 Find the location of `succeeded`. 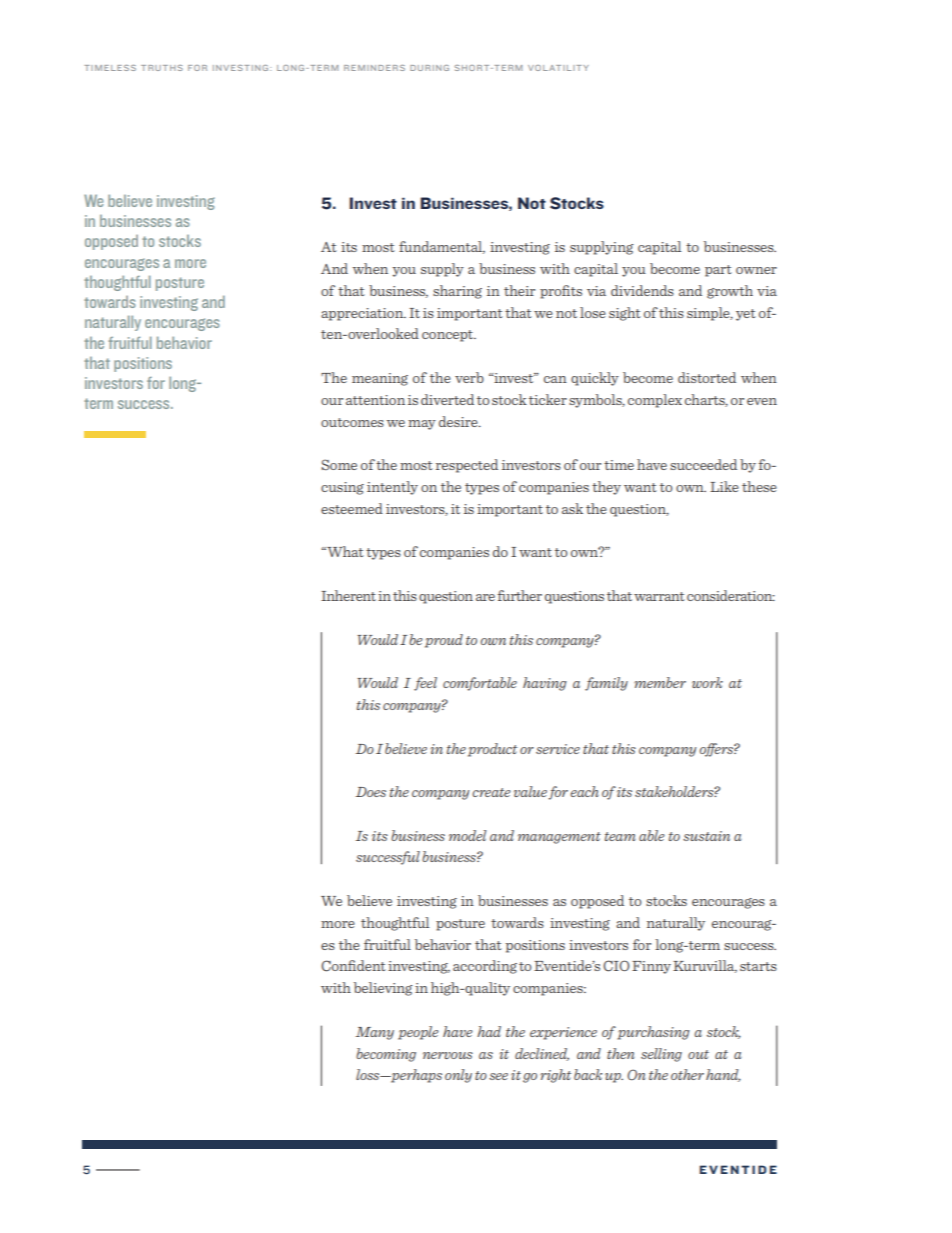

succeeded is located at coordinates (703, 464).
